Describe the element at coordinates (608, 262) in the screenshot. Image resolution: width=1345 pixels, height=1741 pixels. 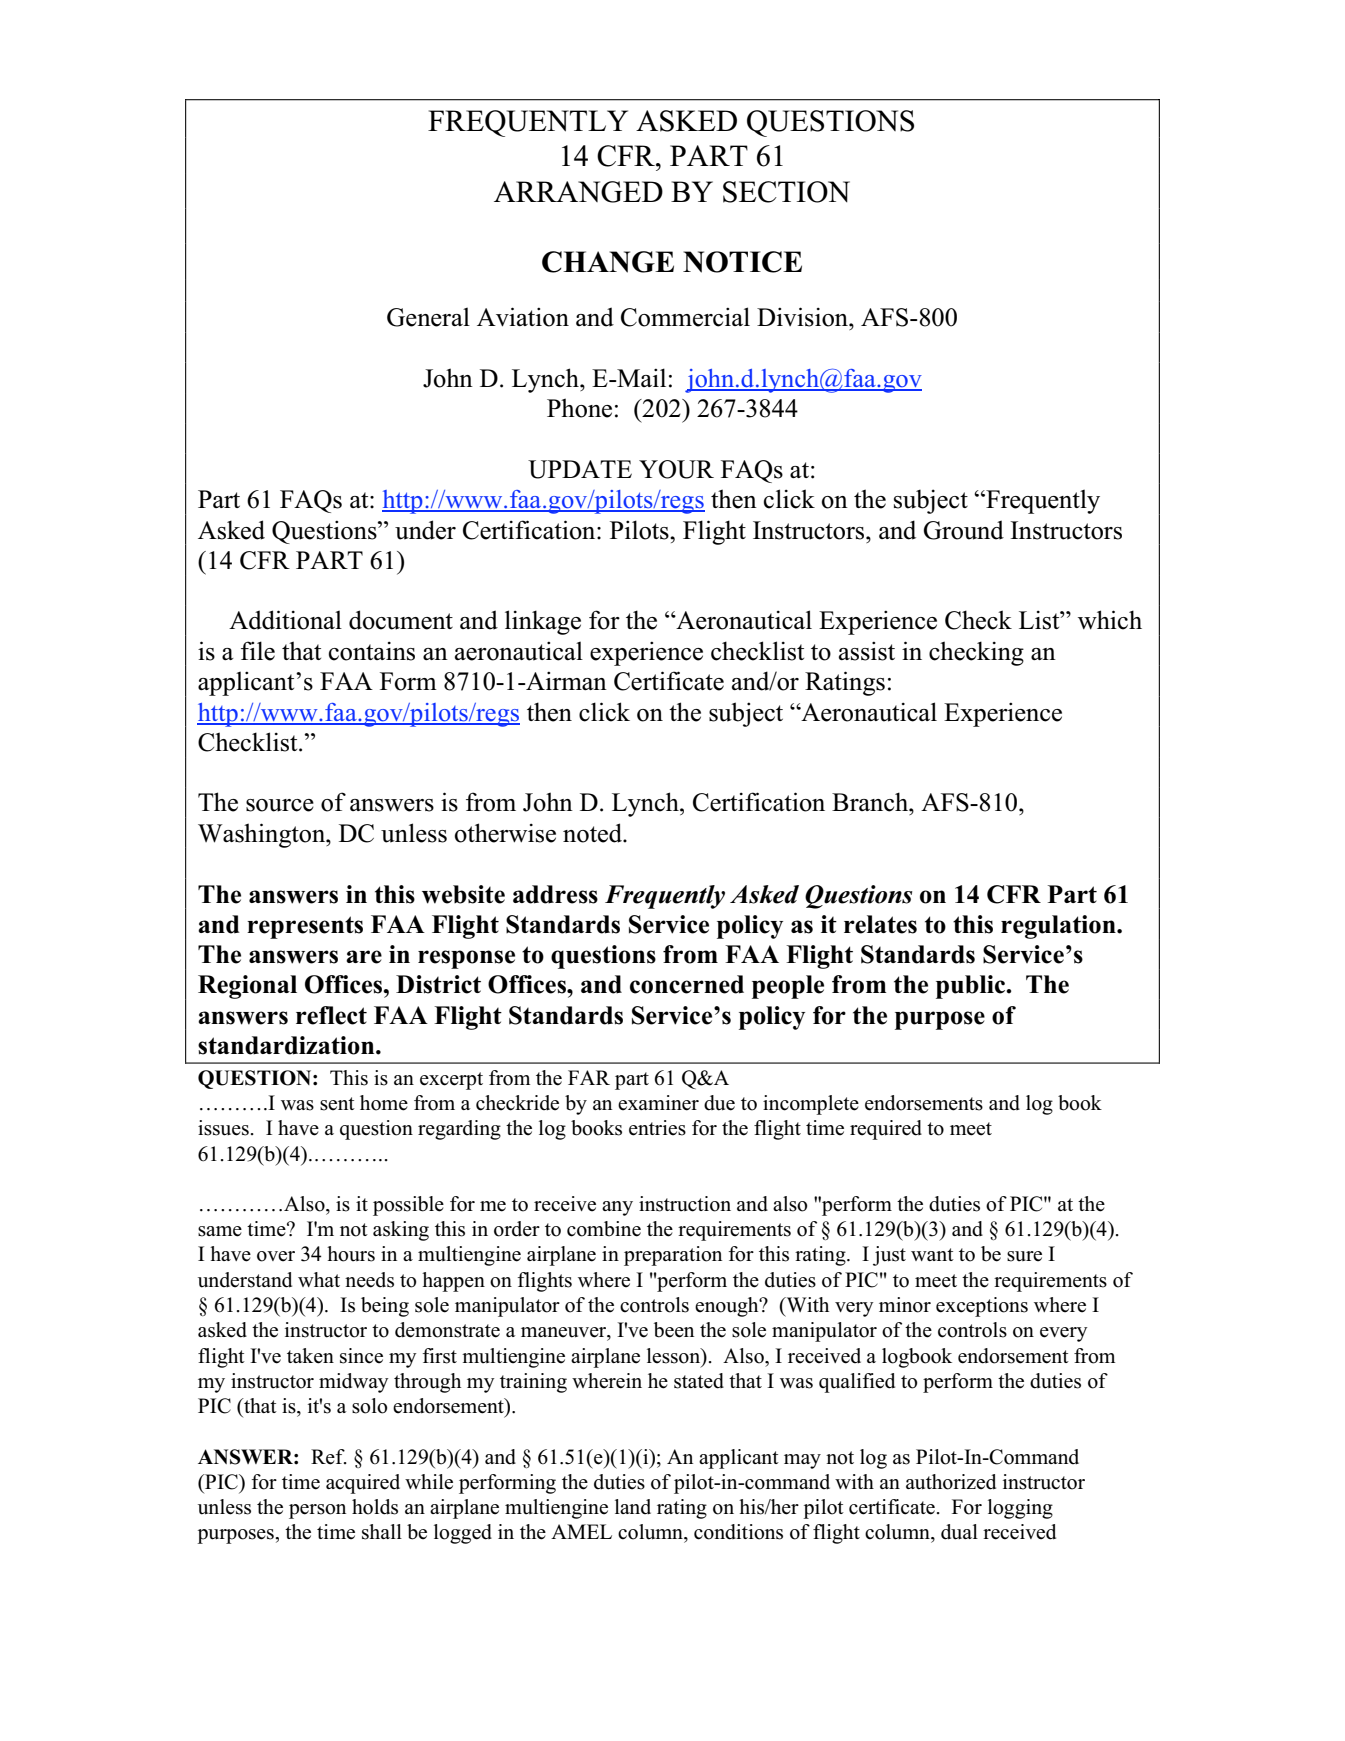
I see `CHANGE` at that location.
